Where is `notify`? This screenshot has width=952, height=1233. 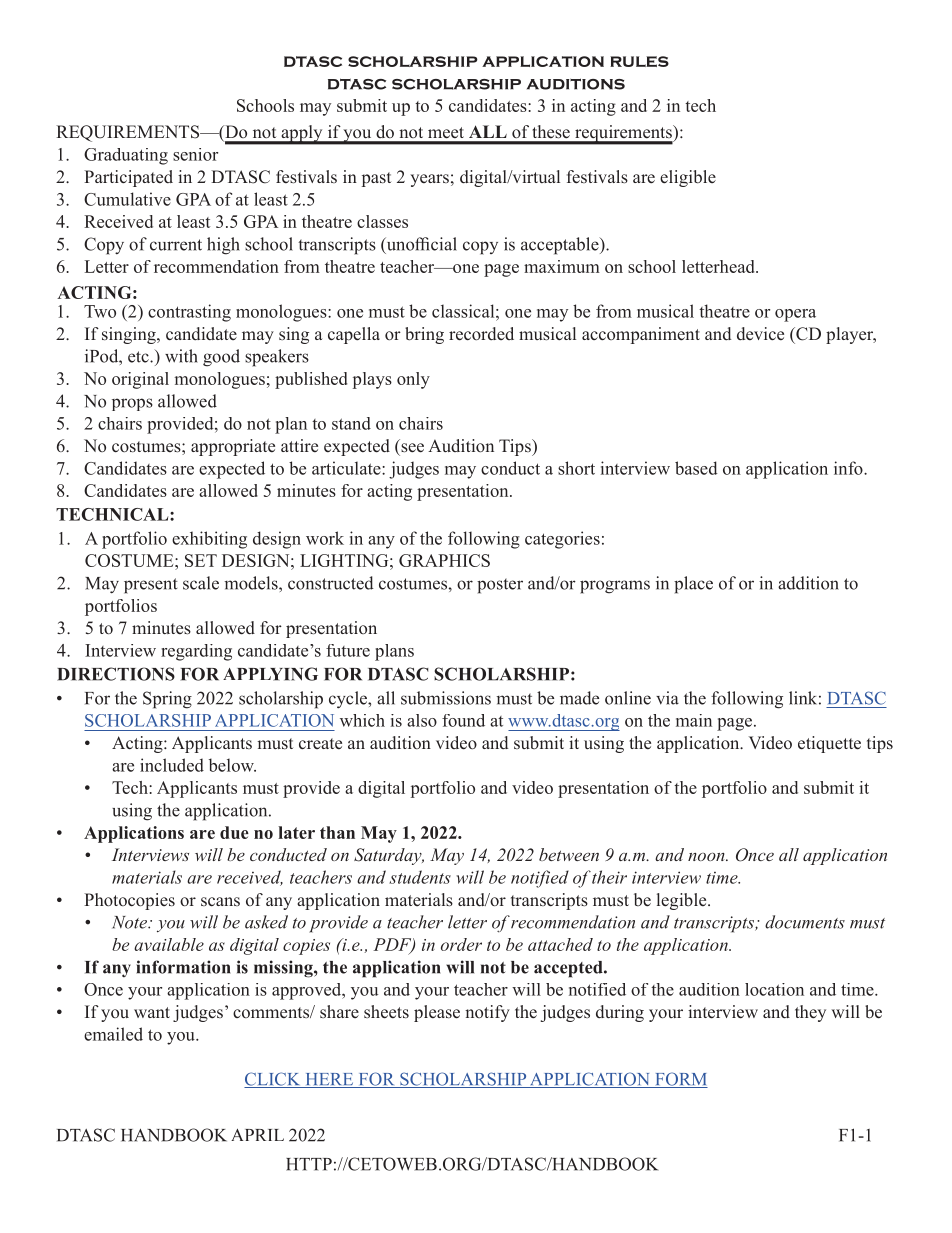 notify is located at coordinates (487, 1013).
